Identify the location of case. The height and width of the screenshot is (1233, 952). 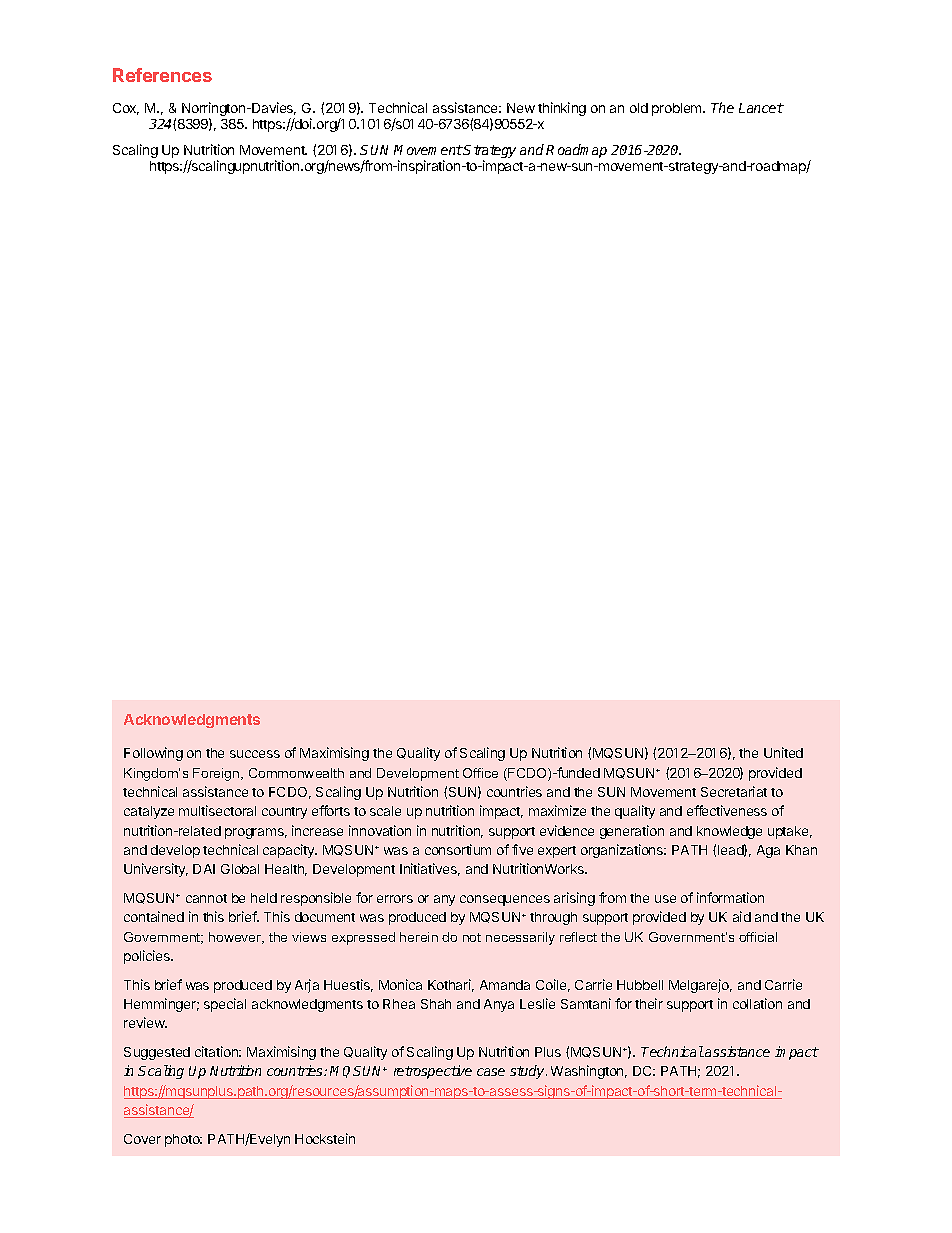
(491, 1072).
